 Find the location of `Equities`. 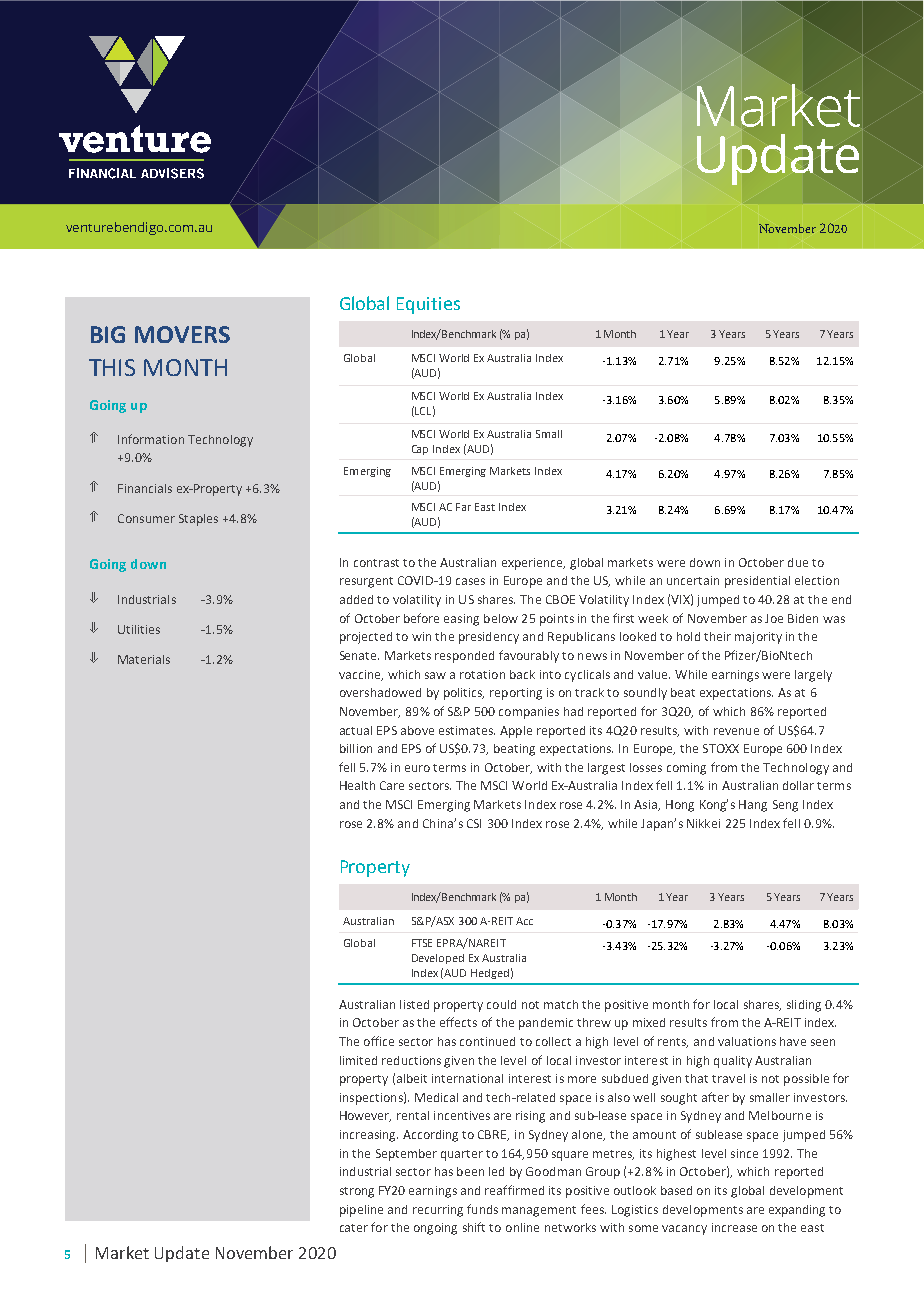

Equities is located at coordinates (428, 305).
